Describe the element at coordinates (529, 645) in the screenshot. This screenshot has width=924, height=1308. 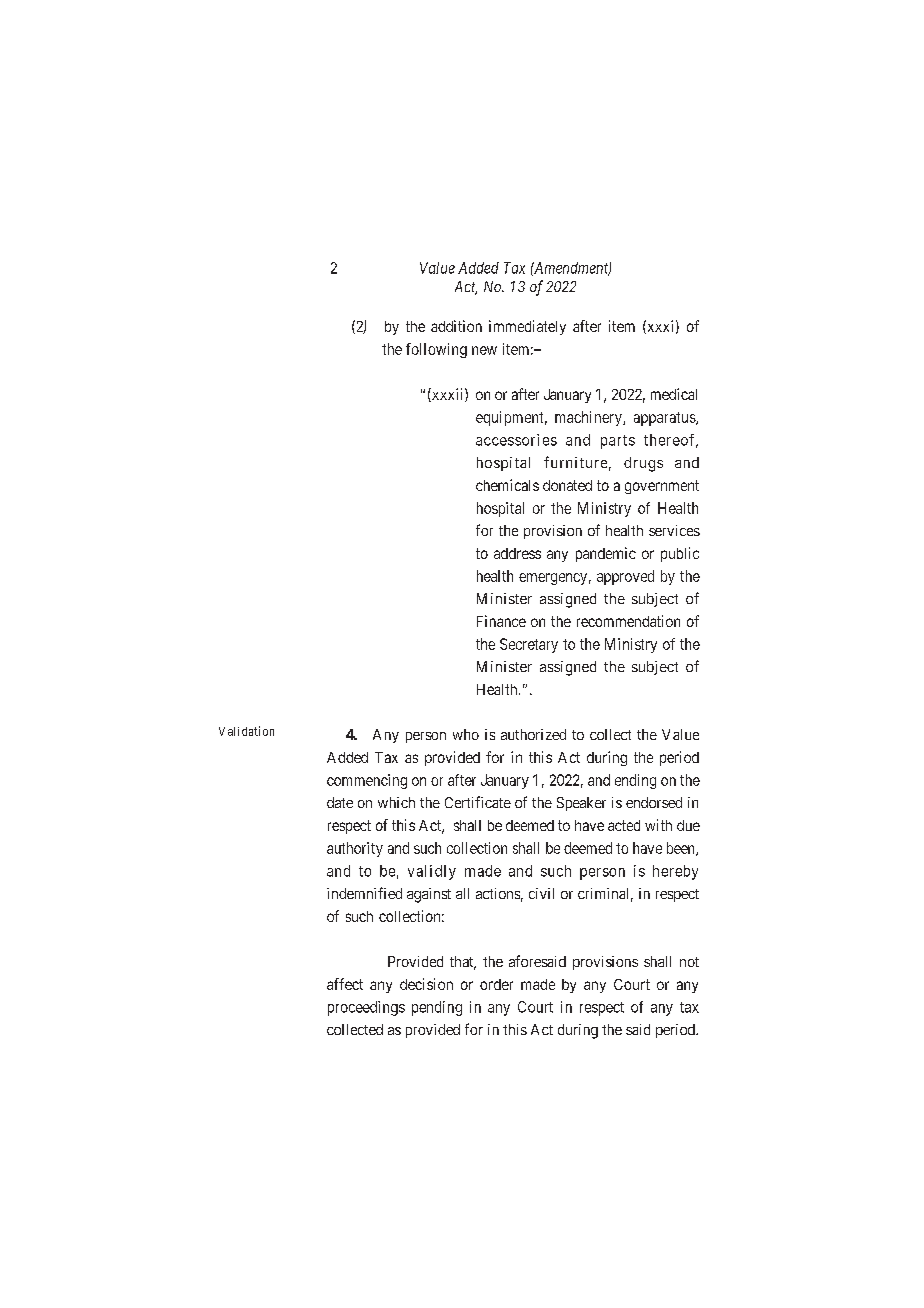
I see `Secretary` at that location.
